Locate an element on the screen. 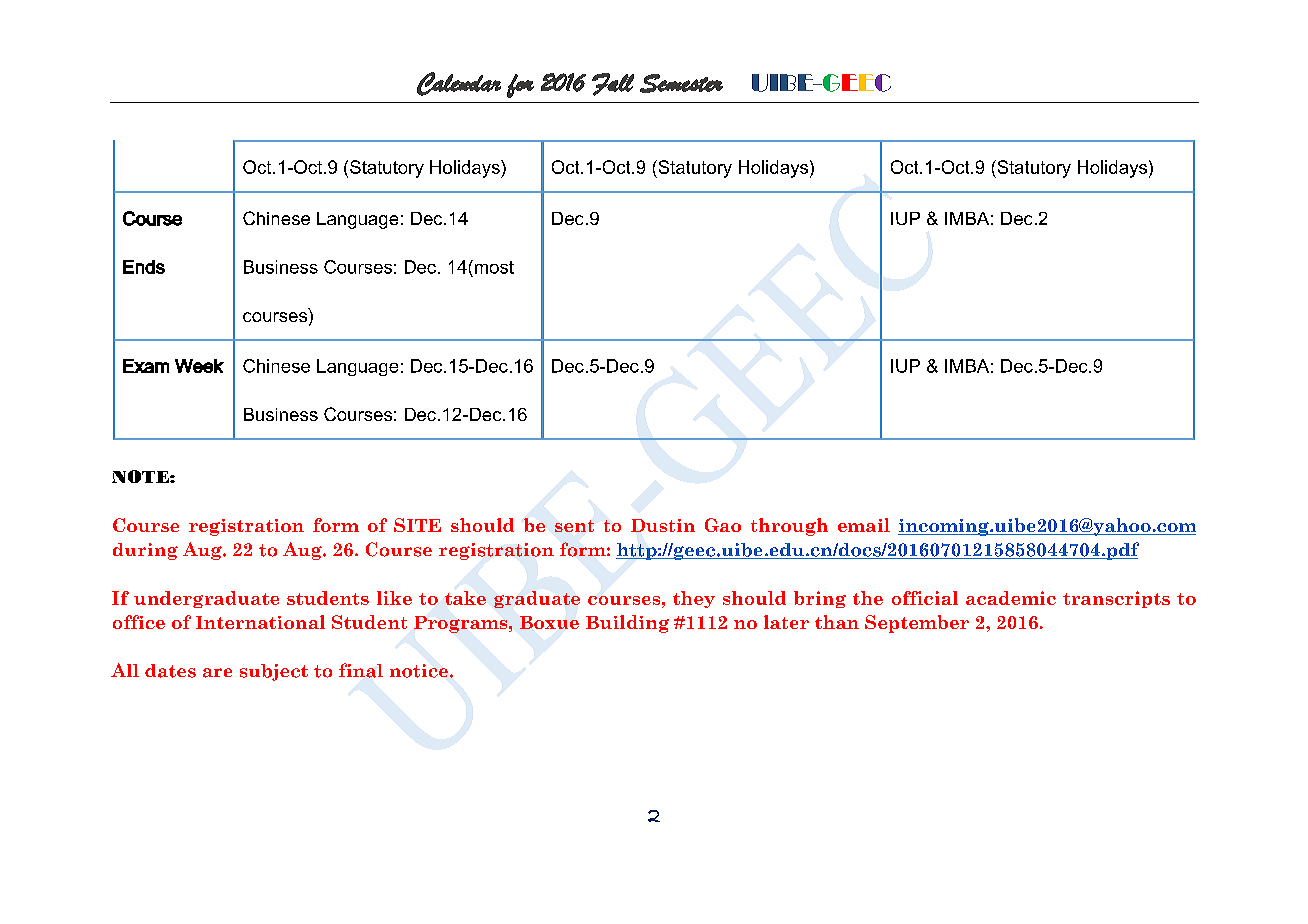 The image size is (1308, 924). email is located at coordinates (864, 525).
